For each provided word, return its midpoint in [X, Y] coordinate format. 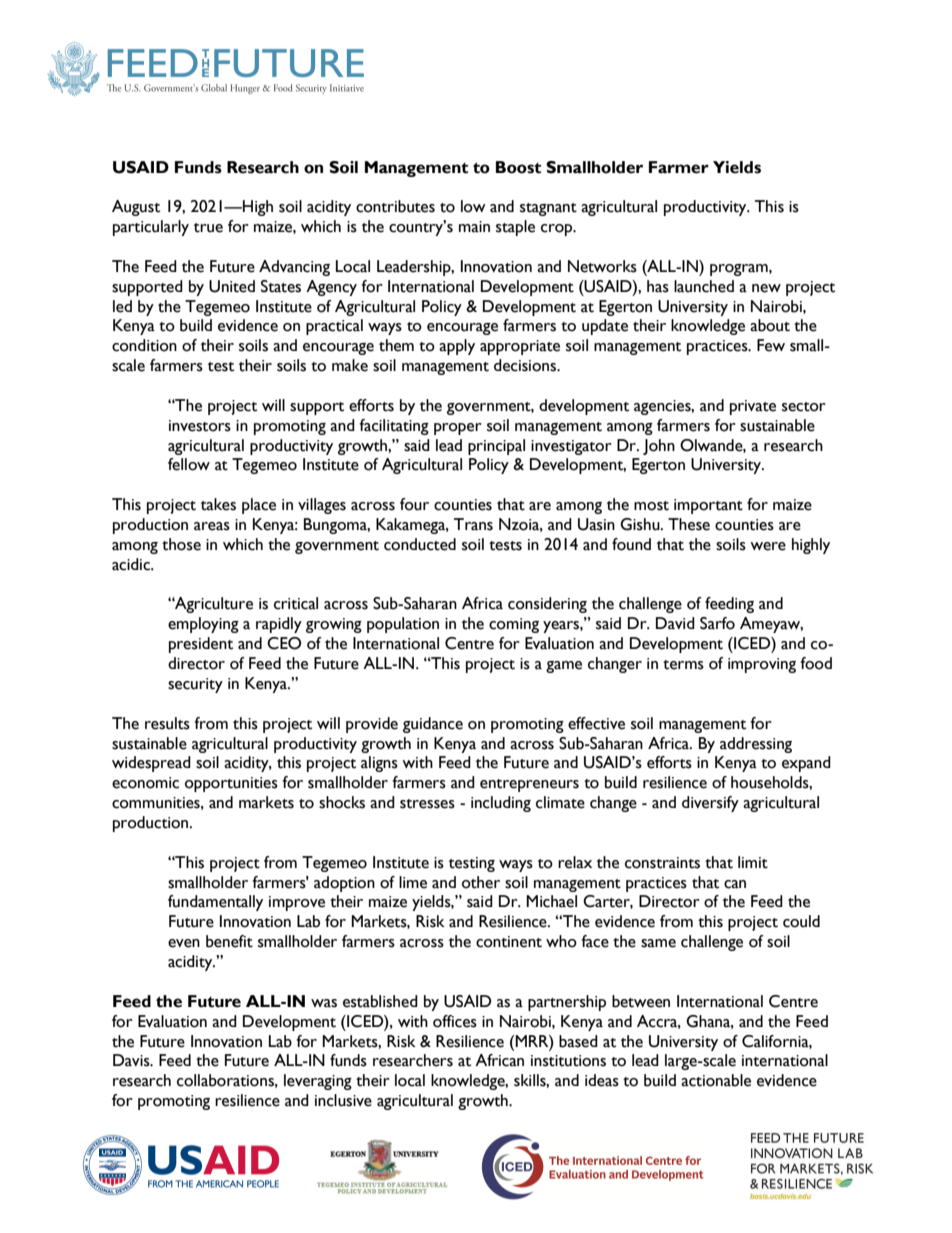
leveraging [318, 1082]
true [208, 228]
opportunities [231, 784]
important [708, 506]
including [501, 804]
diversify [710, 804]
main [474, 227]
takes [218, 504]
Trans [473, 524]
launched [704, 286]
